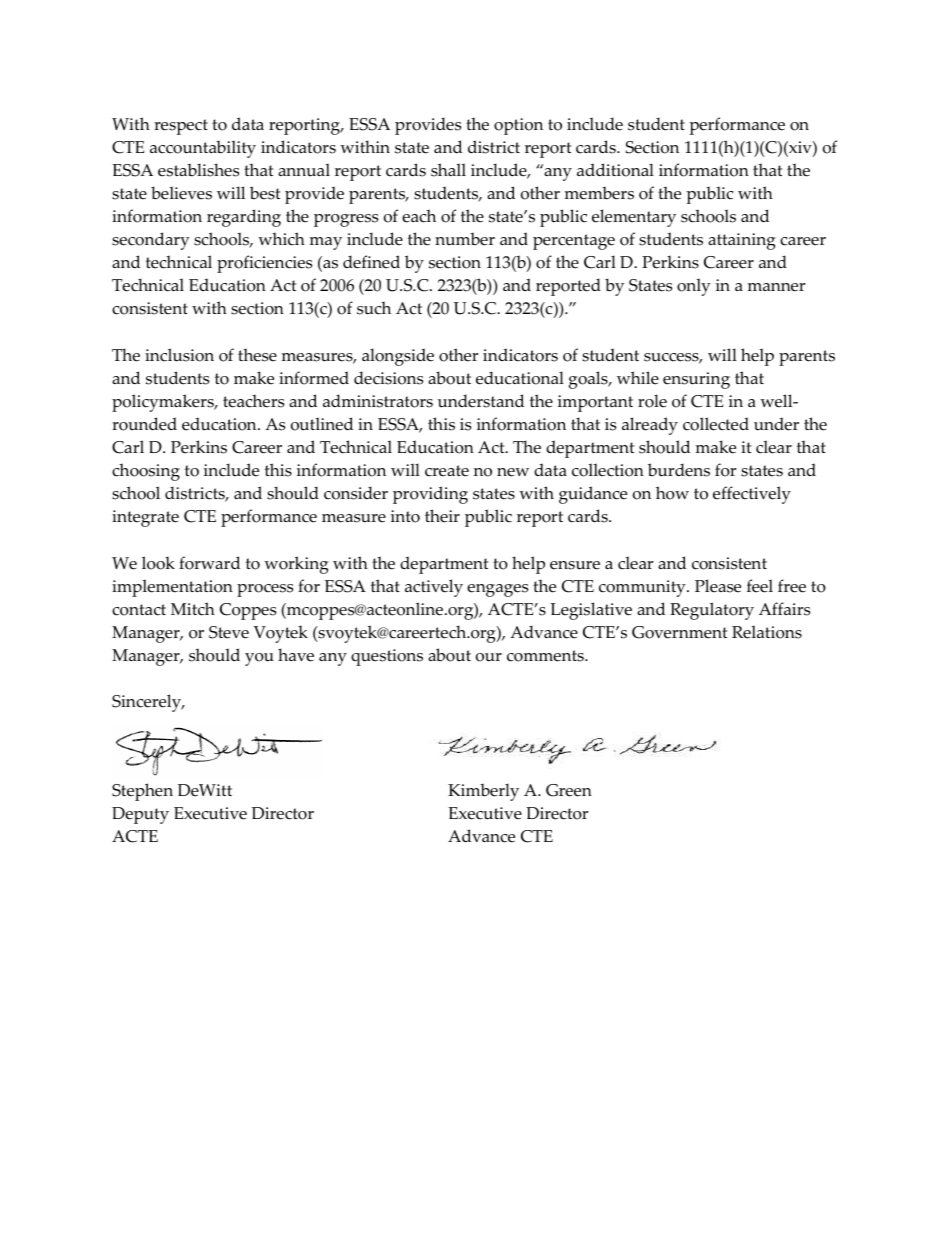  I want to click on Steve, so click(229, 632).
